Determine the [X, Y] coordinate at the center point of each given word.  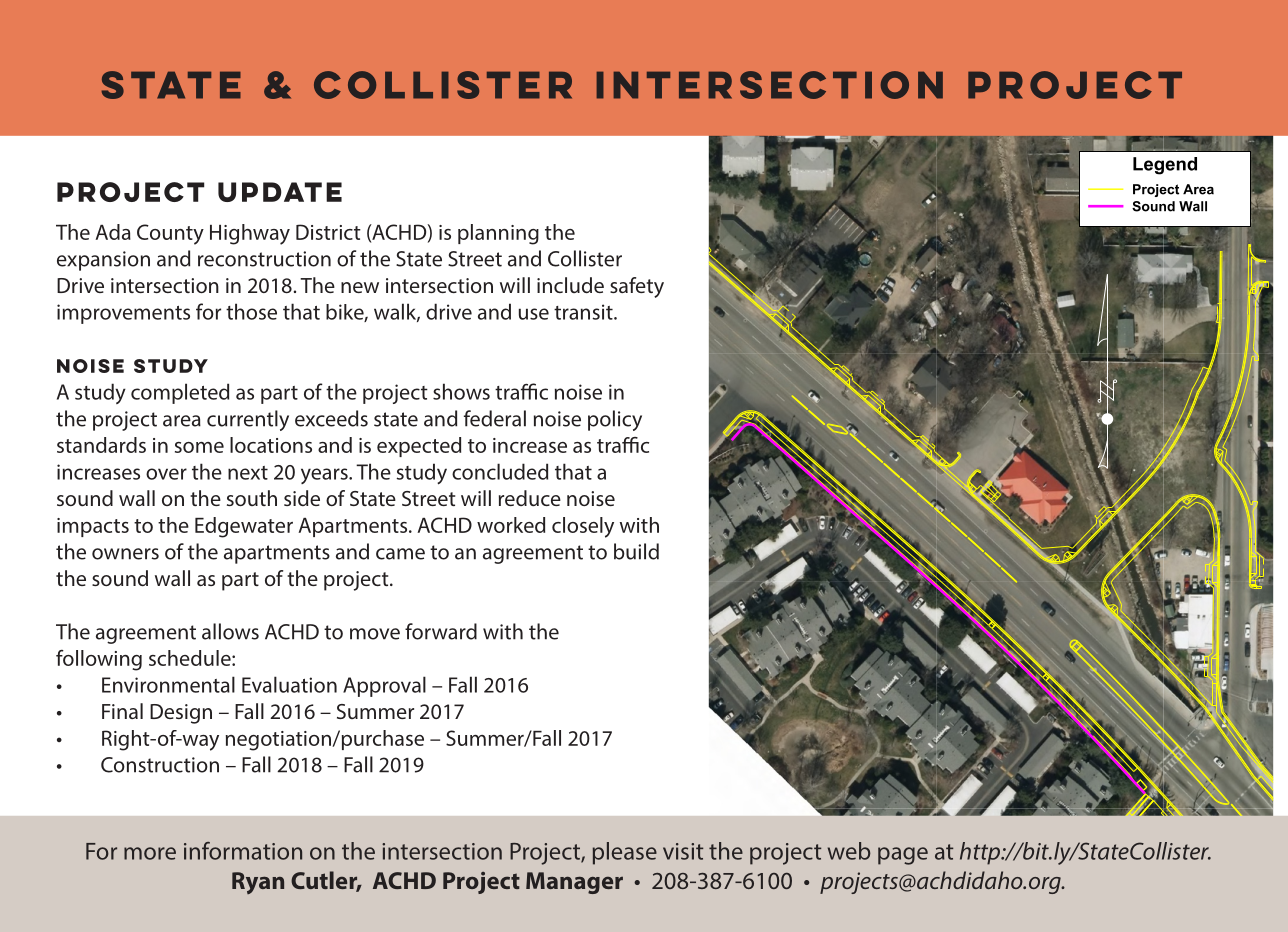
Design [181, 714]
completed [180, 393]
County [170, 234]
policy [615, 420]
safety [637, 287]
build [636, 551]
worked [511, 525]
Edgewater [244, 527]
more [150, 853]
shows [461, 391]
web [849, 851]
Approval [384, 686]
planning [498, 234]
